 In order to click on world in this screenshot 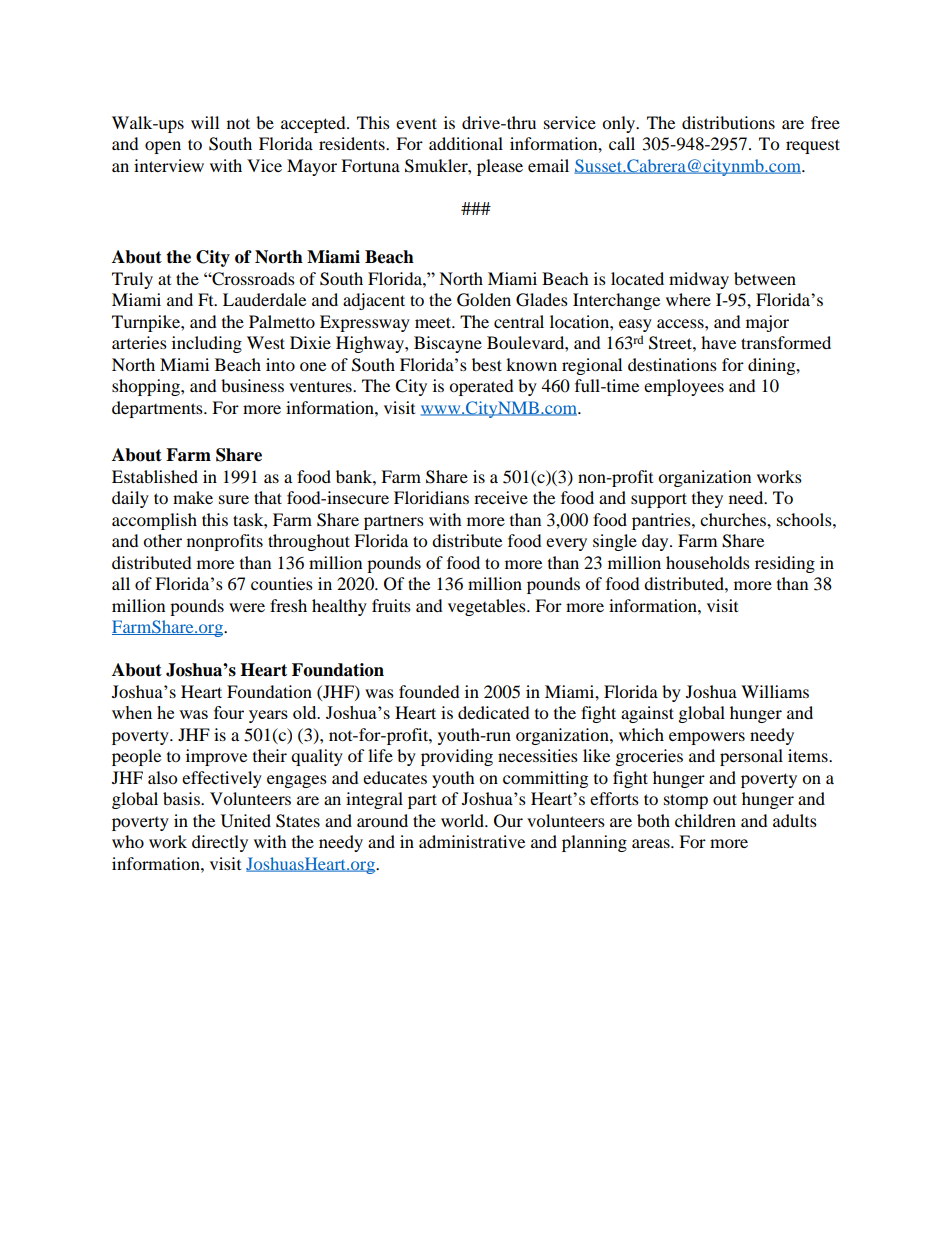, I will do `click(464, 820)`.
